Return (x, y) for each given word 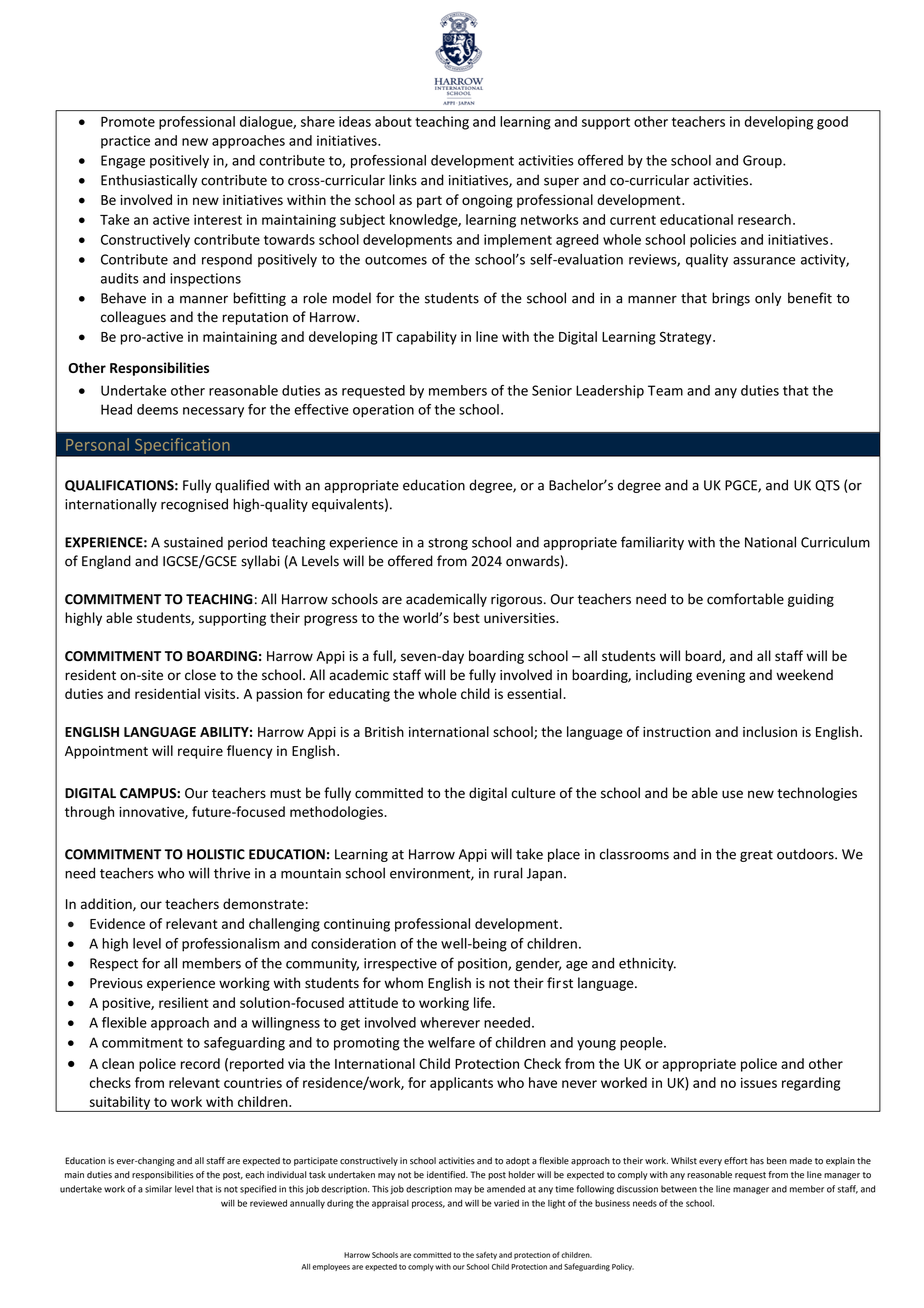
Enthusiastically (149, 181)
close (200, 675)
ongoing (487, 201)
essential (535, 693)
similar (158, 1189)
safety (486, 1255)
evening (720, 676)
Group (763, 161)
